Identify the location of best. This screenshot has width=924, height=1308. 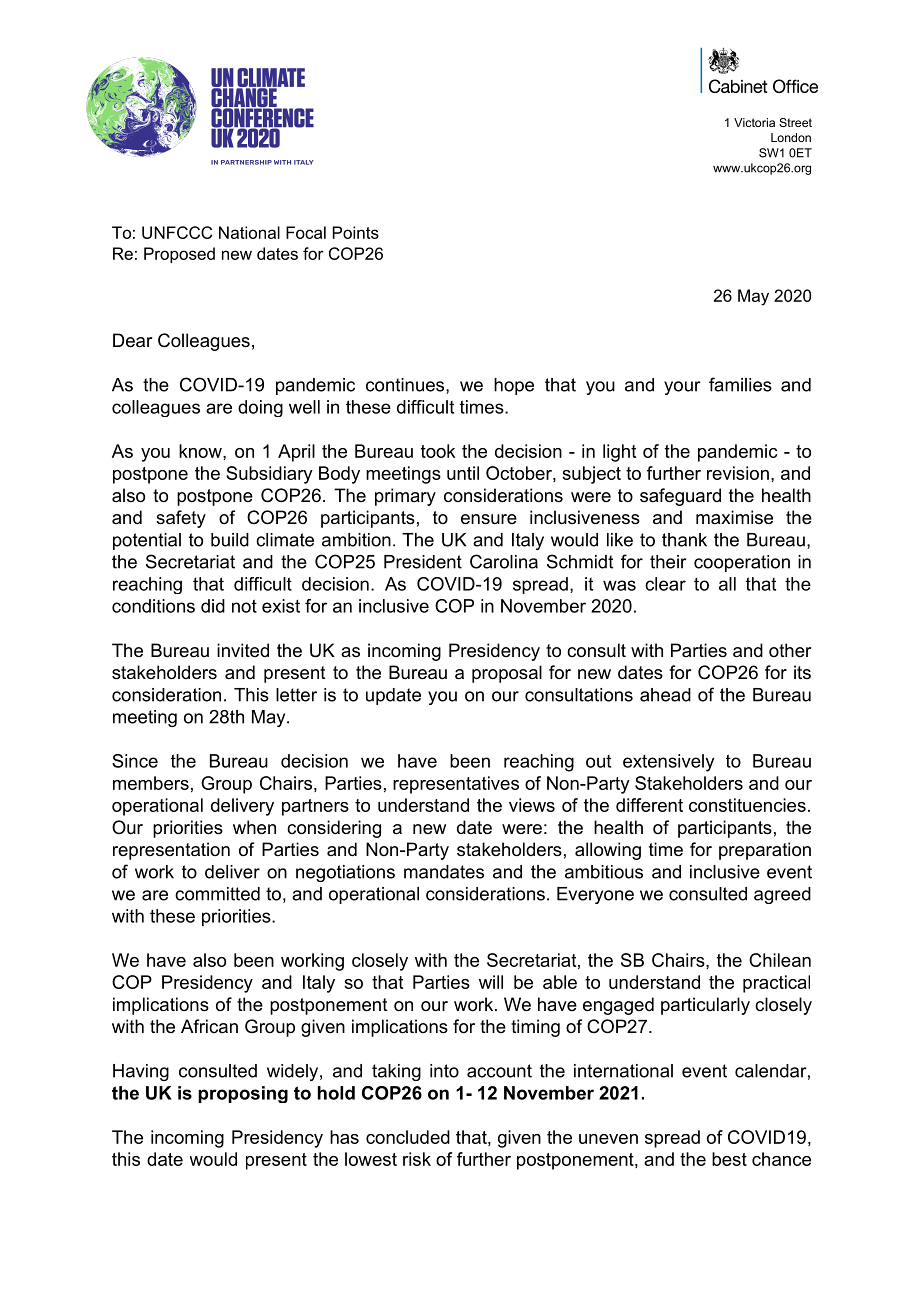
(729, 1159).
